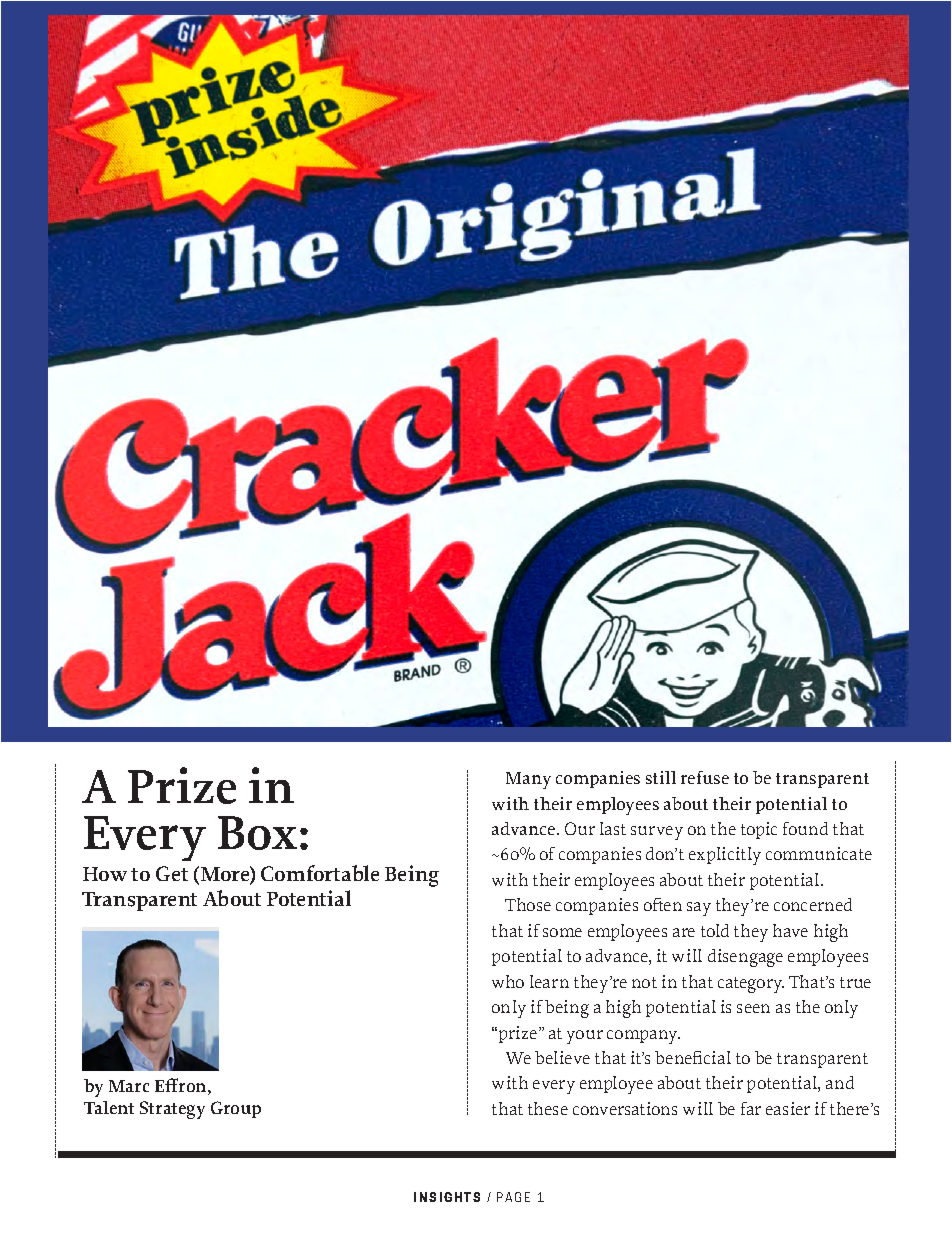 The height and width of the image is (1233, 952). Describe the element at coordinates (172, 1110) in the image. I see `Strategy` at that location.
